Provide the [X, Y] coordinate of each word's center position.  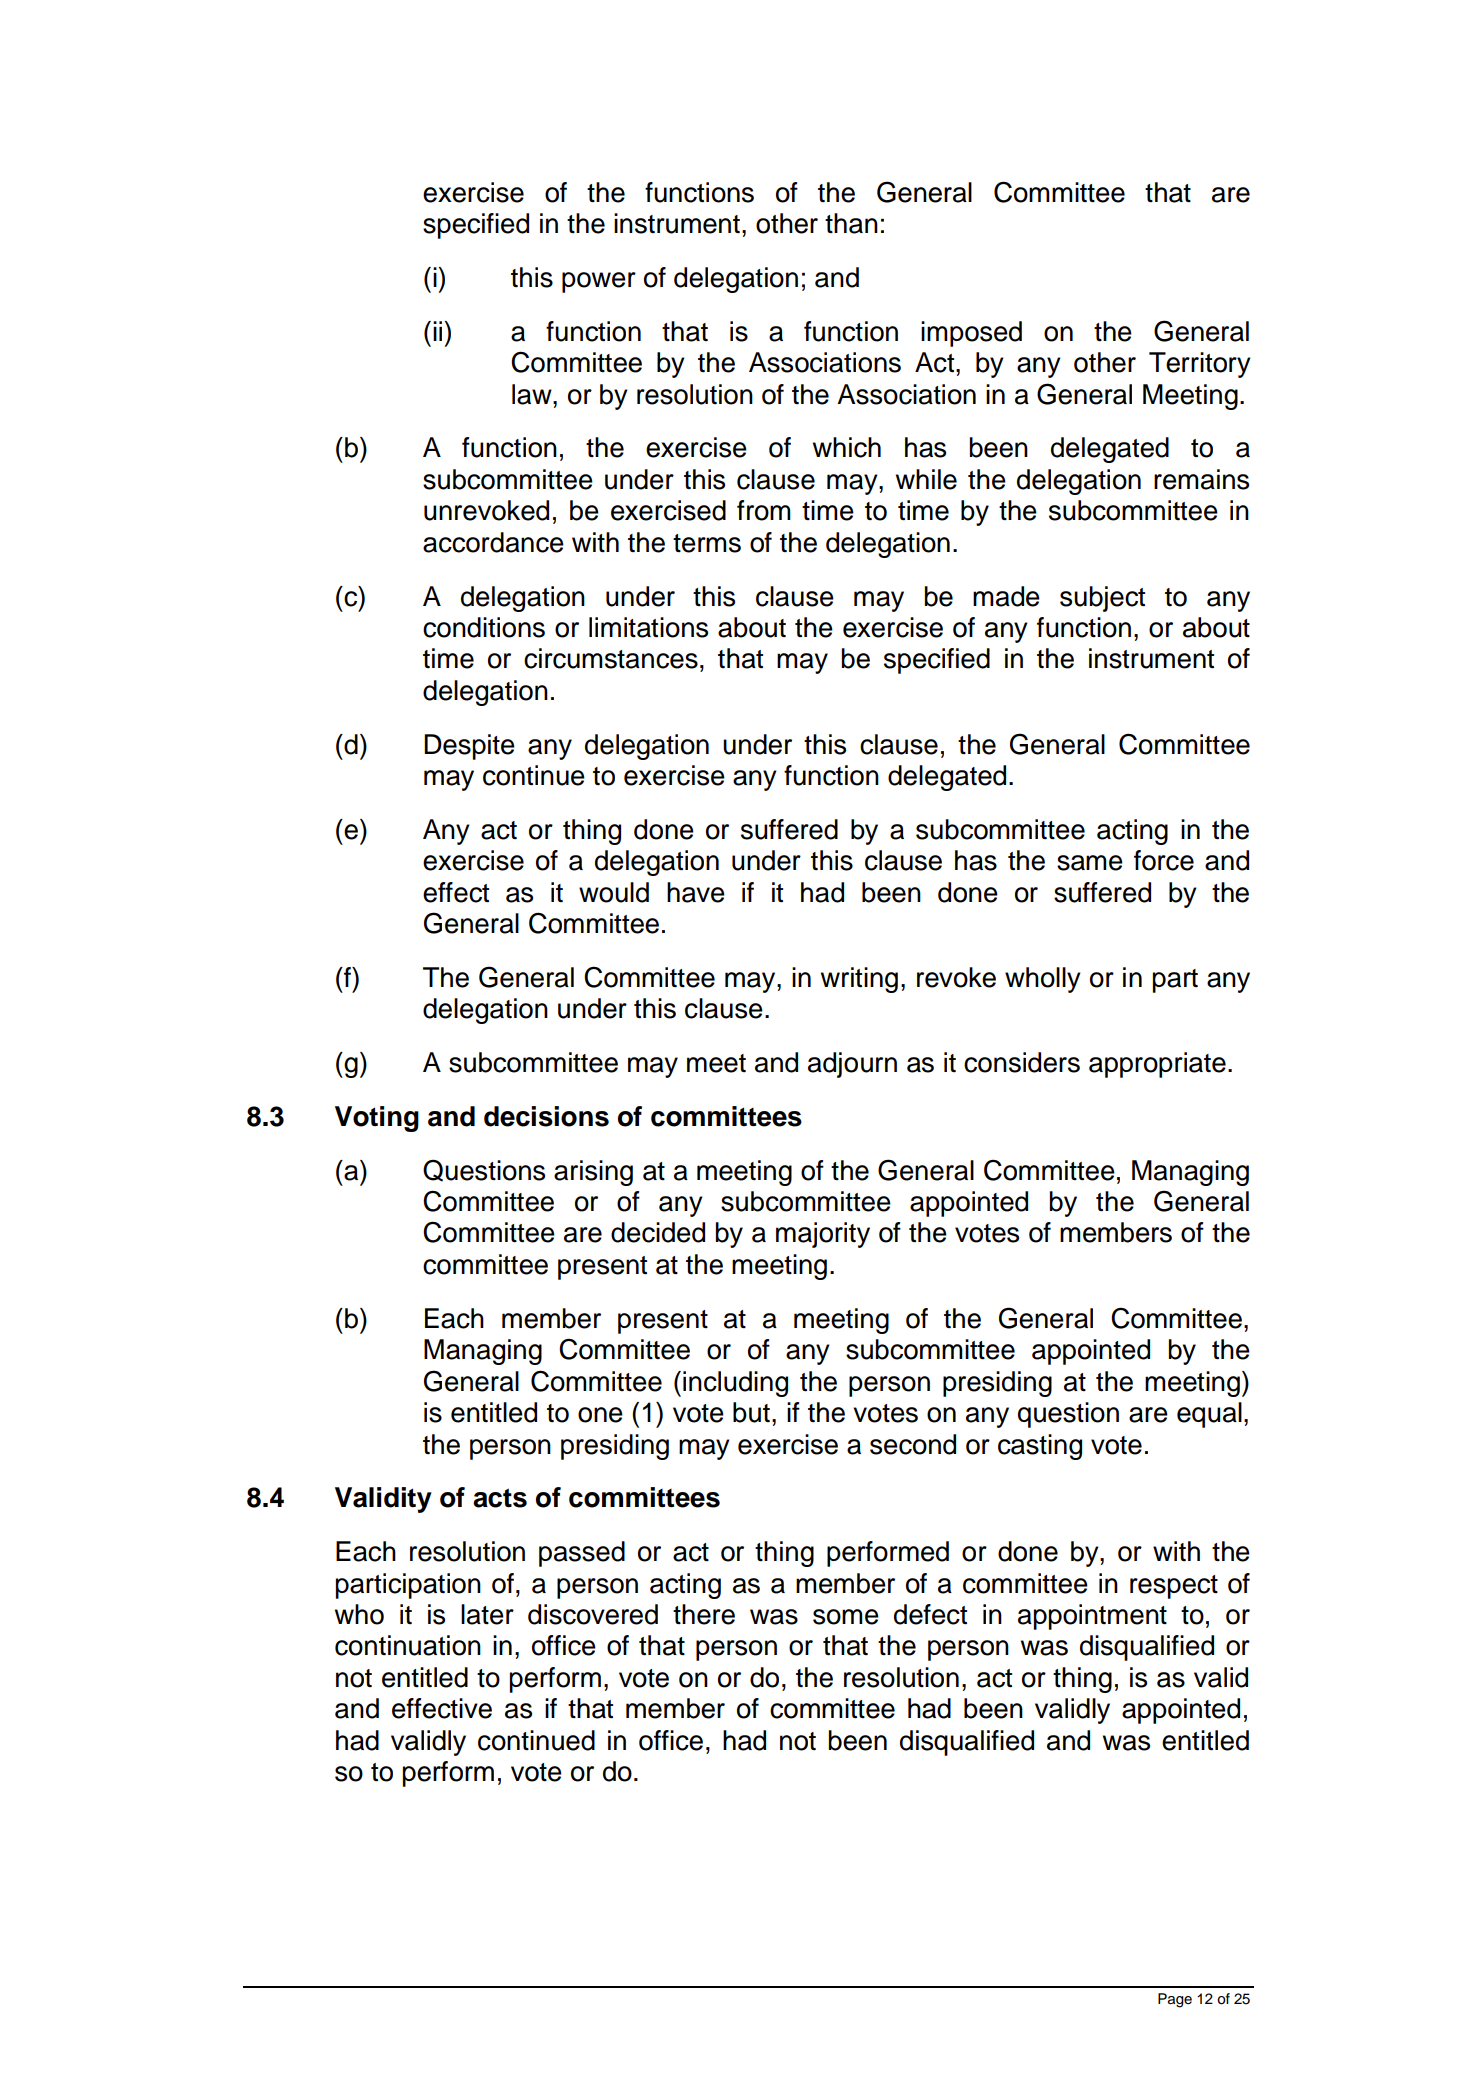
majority [823, 1235]
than [851, 223]
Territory [1200, 365]
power [599, 282]
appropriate [1157, 1065]
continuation [408, 1645]
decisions [546, 1116]
